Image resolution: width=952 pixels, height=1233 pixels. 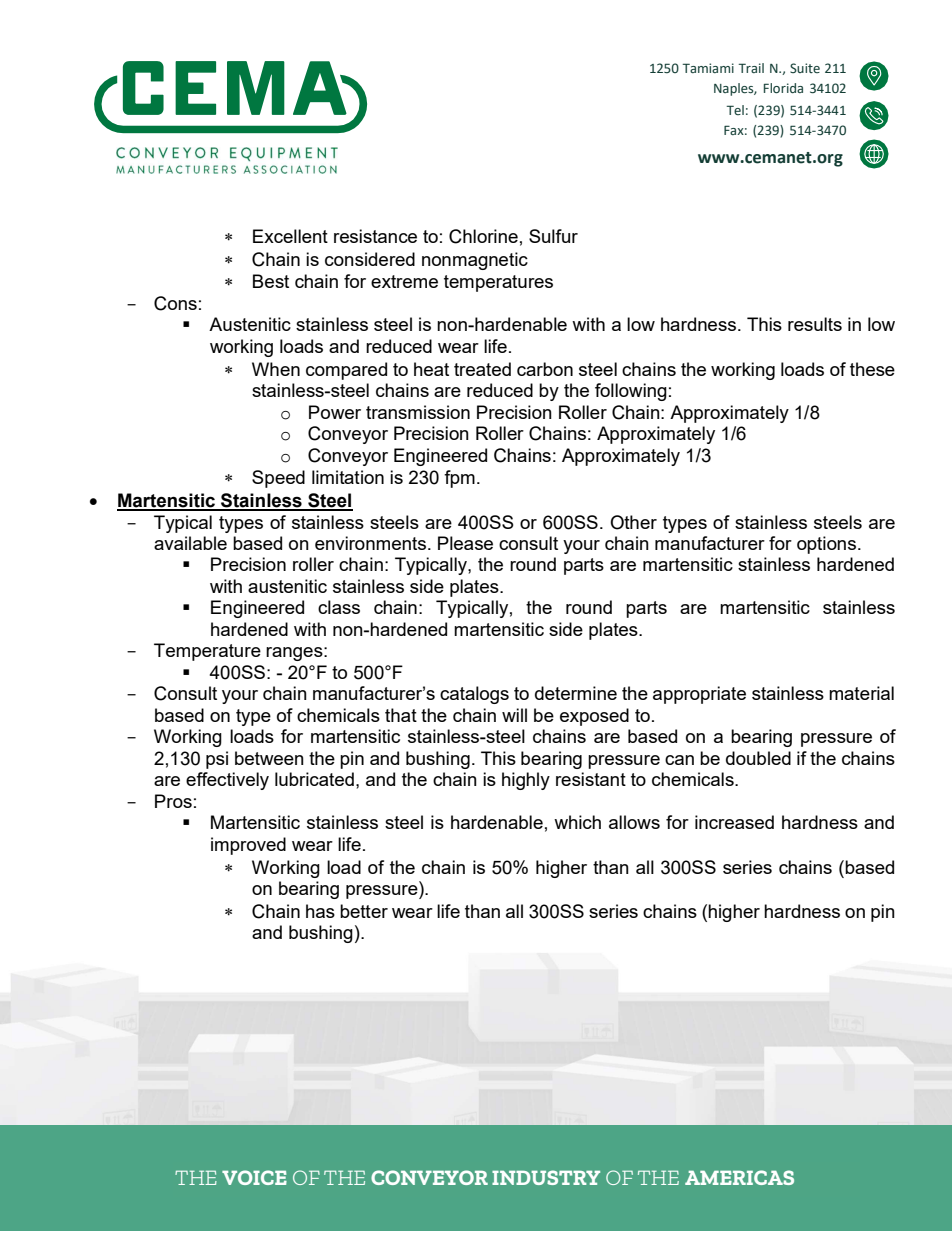 I want to click on effectively, so click(x=227, y=781).
